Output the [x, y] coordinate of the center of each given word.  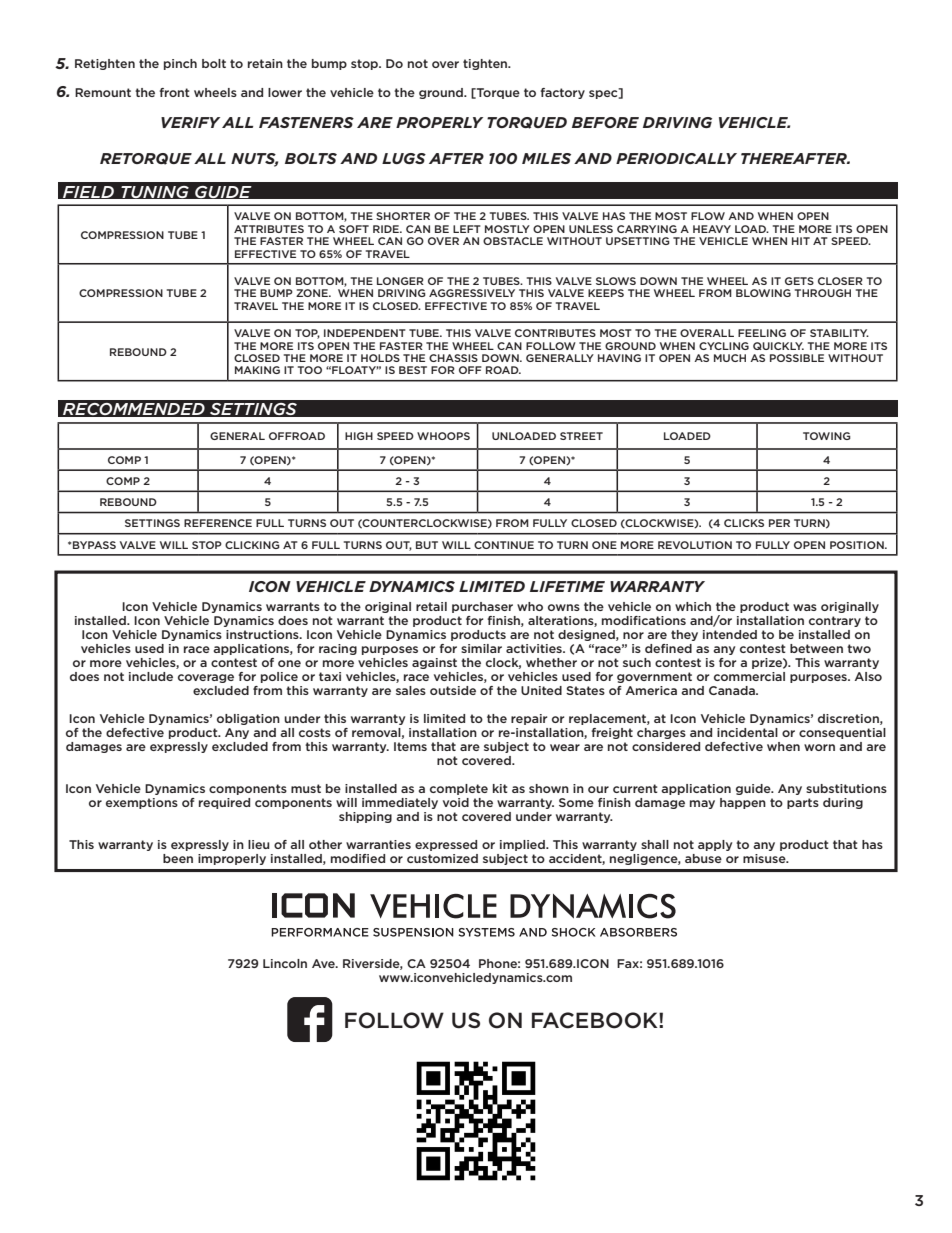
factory [562, 93]
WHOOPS [443, 436]
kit [500, 788]
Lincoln [285, 963]
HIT [801, 241]
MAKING [257, 370]
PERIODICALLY [676, 158]
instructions [263, 634]
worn [819, 747]
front [174, 92]
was [805, 607]
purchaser [482, 607]
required [224, 803]
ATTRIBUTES [269, 229]
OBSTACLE [513, 241]
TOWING [827, 436]
